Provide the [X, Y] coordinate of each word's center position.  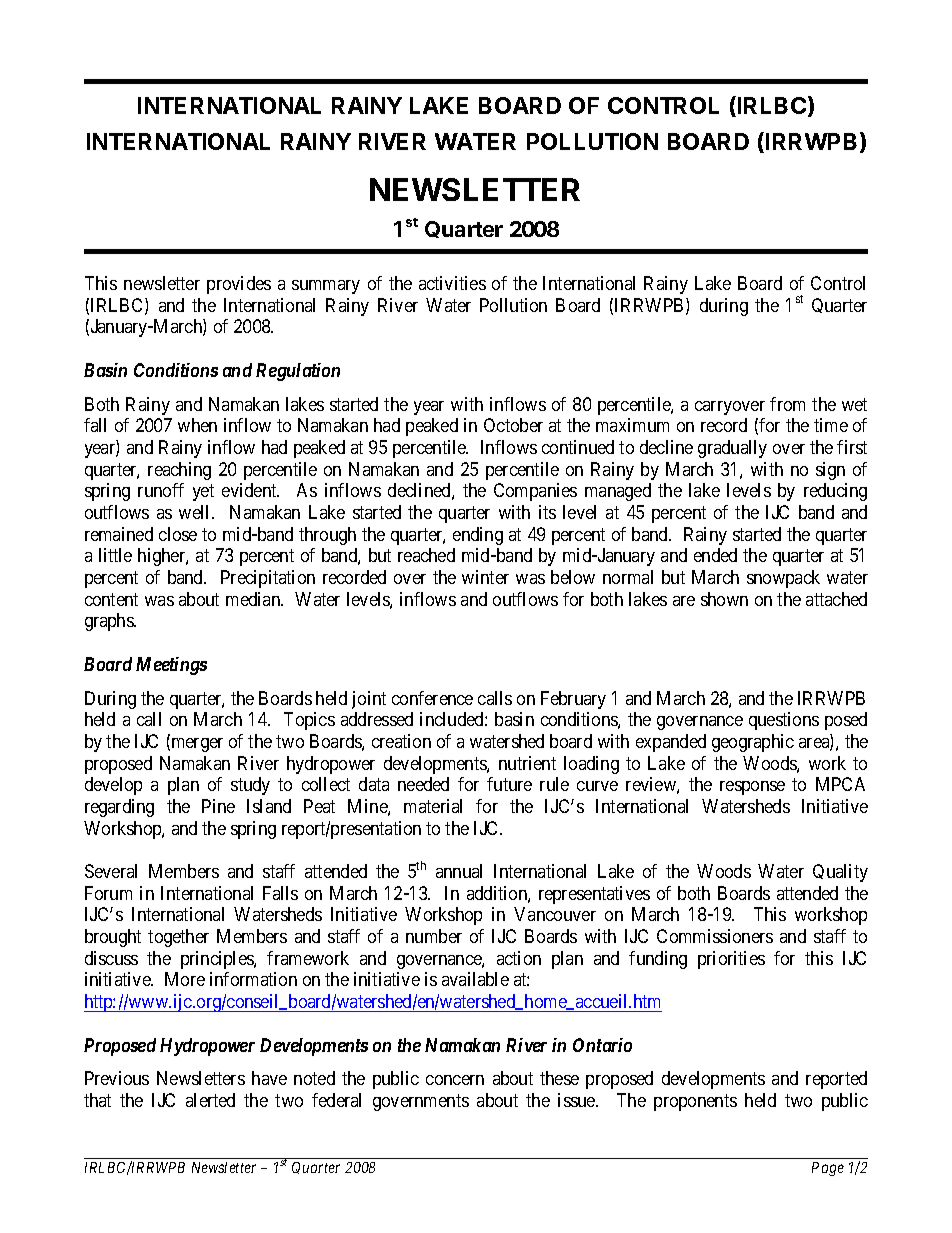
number [434, 936]
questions [784, 721]
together [178, 938]
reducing [835, 492]
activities [452, 283]
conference [432, 698]
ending [478, 536]
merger [196, 745]
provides [239, 285]
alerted [210, 1100]
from [787, 404]
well [196, 512]
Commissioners [715, 936]
